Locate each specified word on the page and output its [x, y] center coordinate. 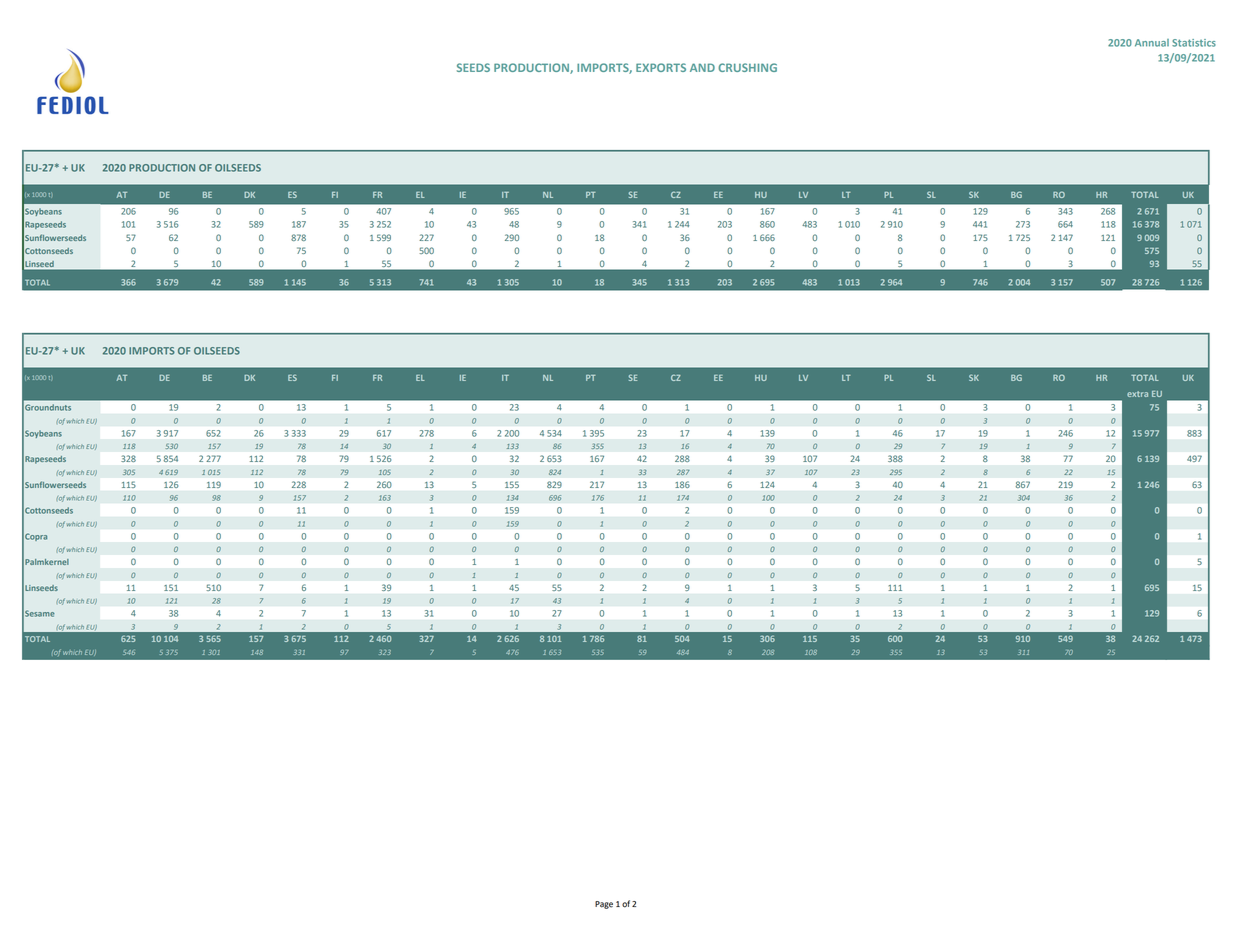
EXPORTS [661, 67]
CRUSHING [747, 67]
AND [702, 67]
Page [604, 905]
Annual [1152, 43]
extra [1137, 394]
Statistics [1194, 43]
